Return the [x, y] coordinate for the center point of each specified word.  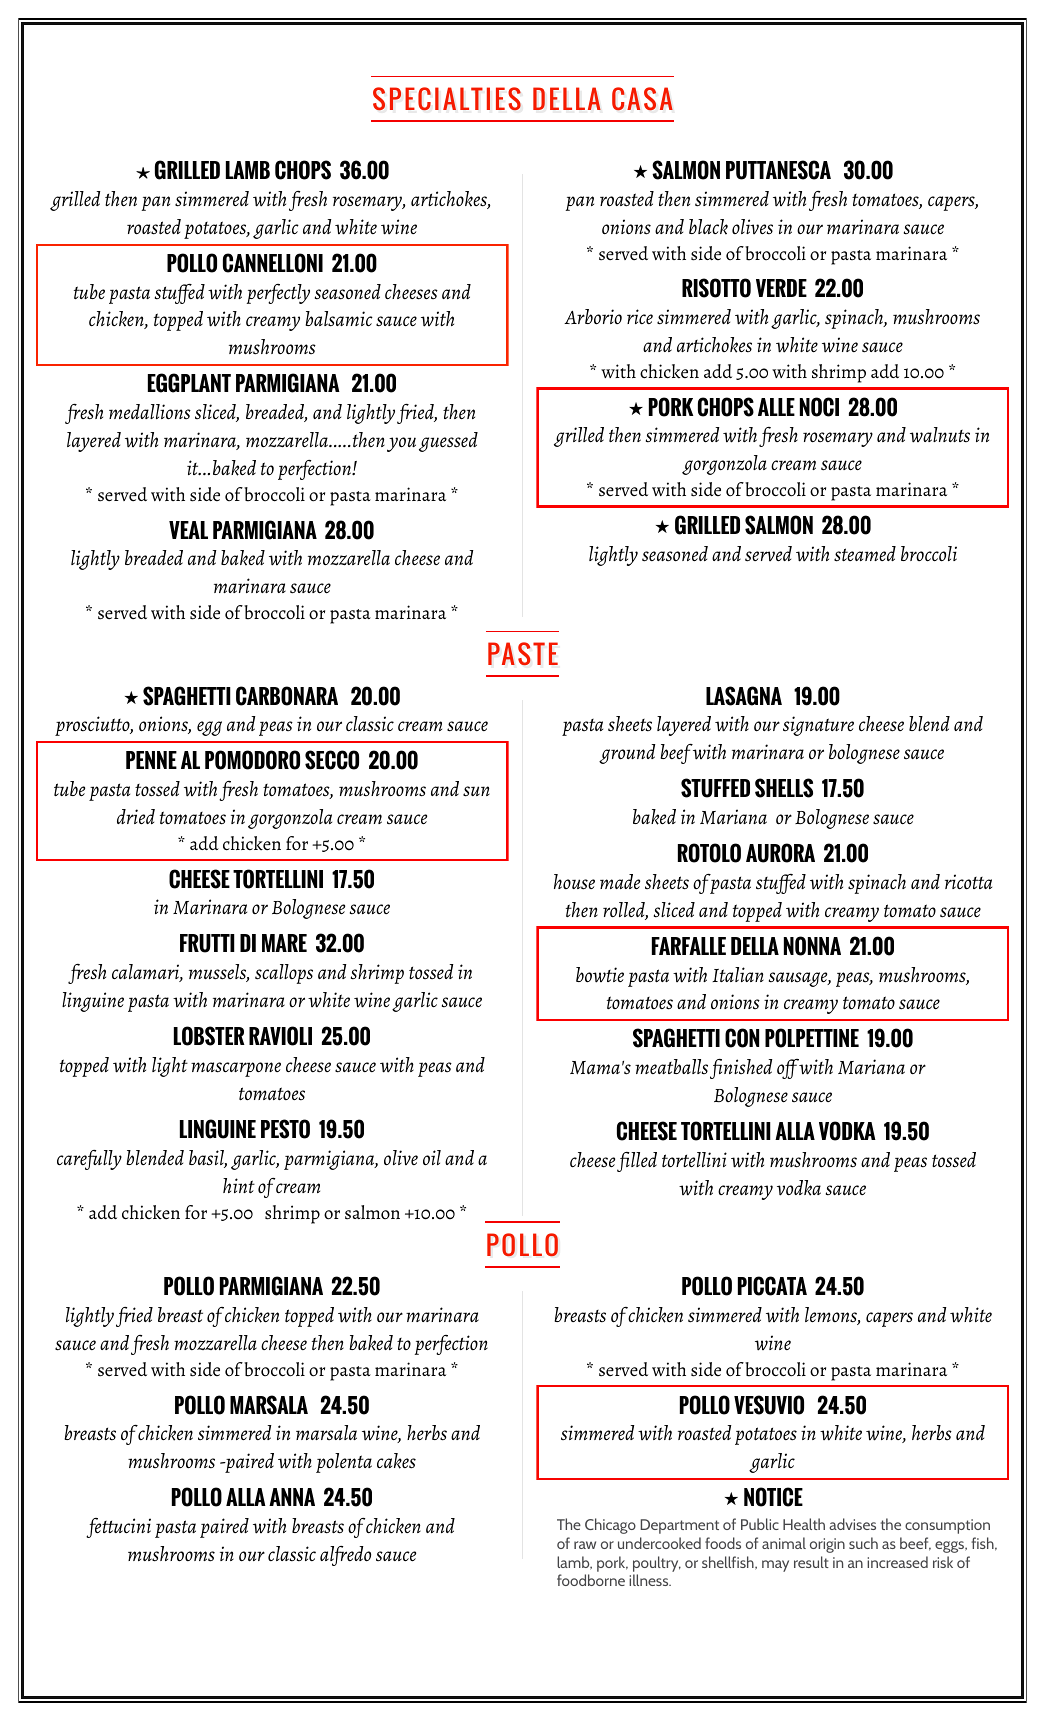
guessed [448, 442]
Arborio [593, 316]
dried [136, 816]
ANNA [292, 1497]
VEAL [188, 530]
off [788, 1069]
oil [432, 1157]
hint [239, 1185]
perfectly [278, 294]
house [574, 882]
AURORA [780, 853]
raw [585, 1545]
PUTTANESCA [778, 170]
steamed [865, 554]
